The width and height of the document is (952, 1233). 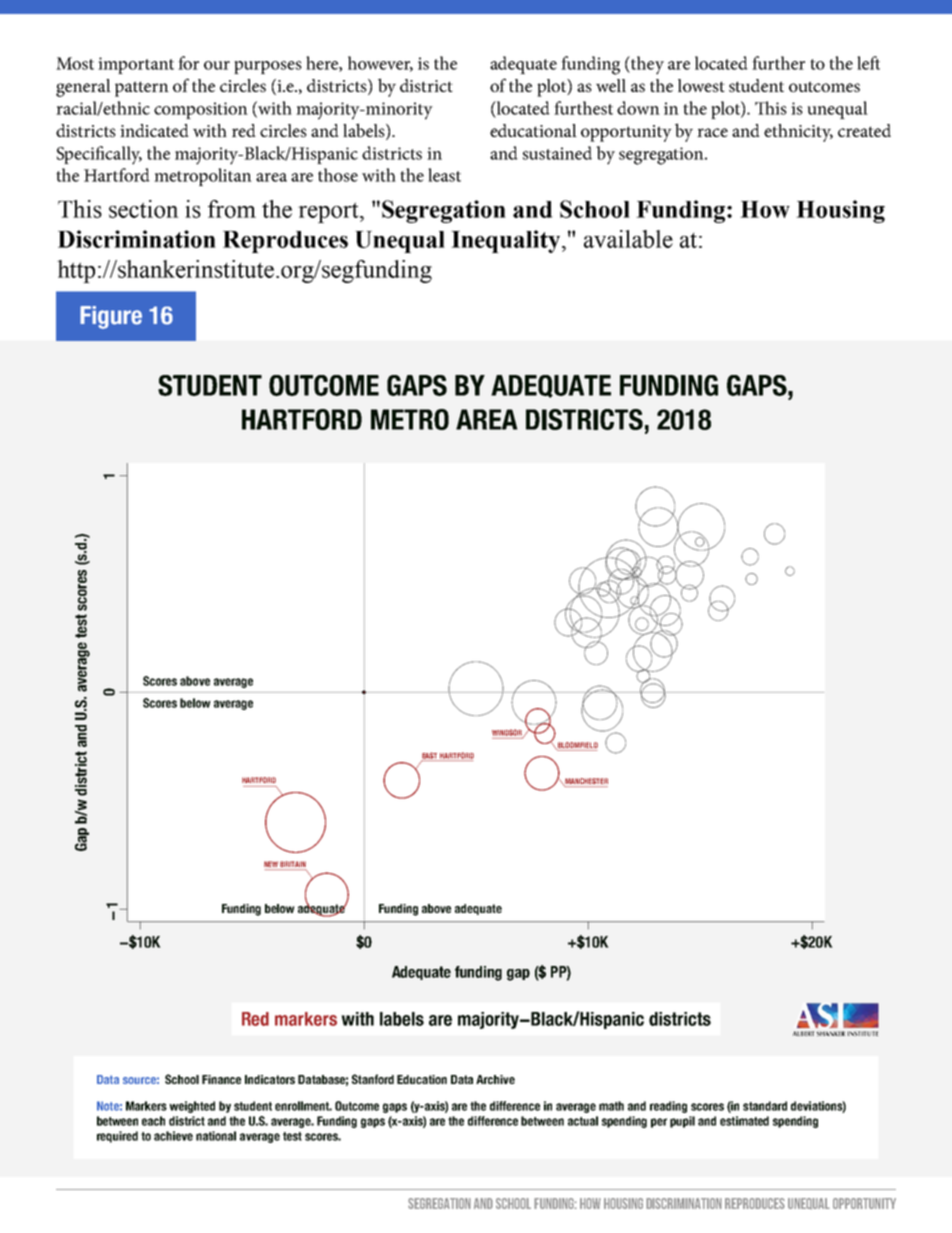 What do you see at coordinates (380, 64) in the document?
I see `however` at bounding box center [380, 64].
